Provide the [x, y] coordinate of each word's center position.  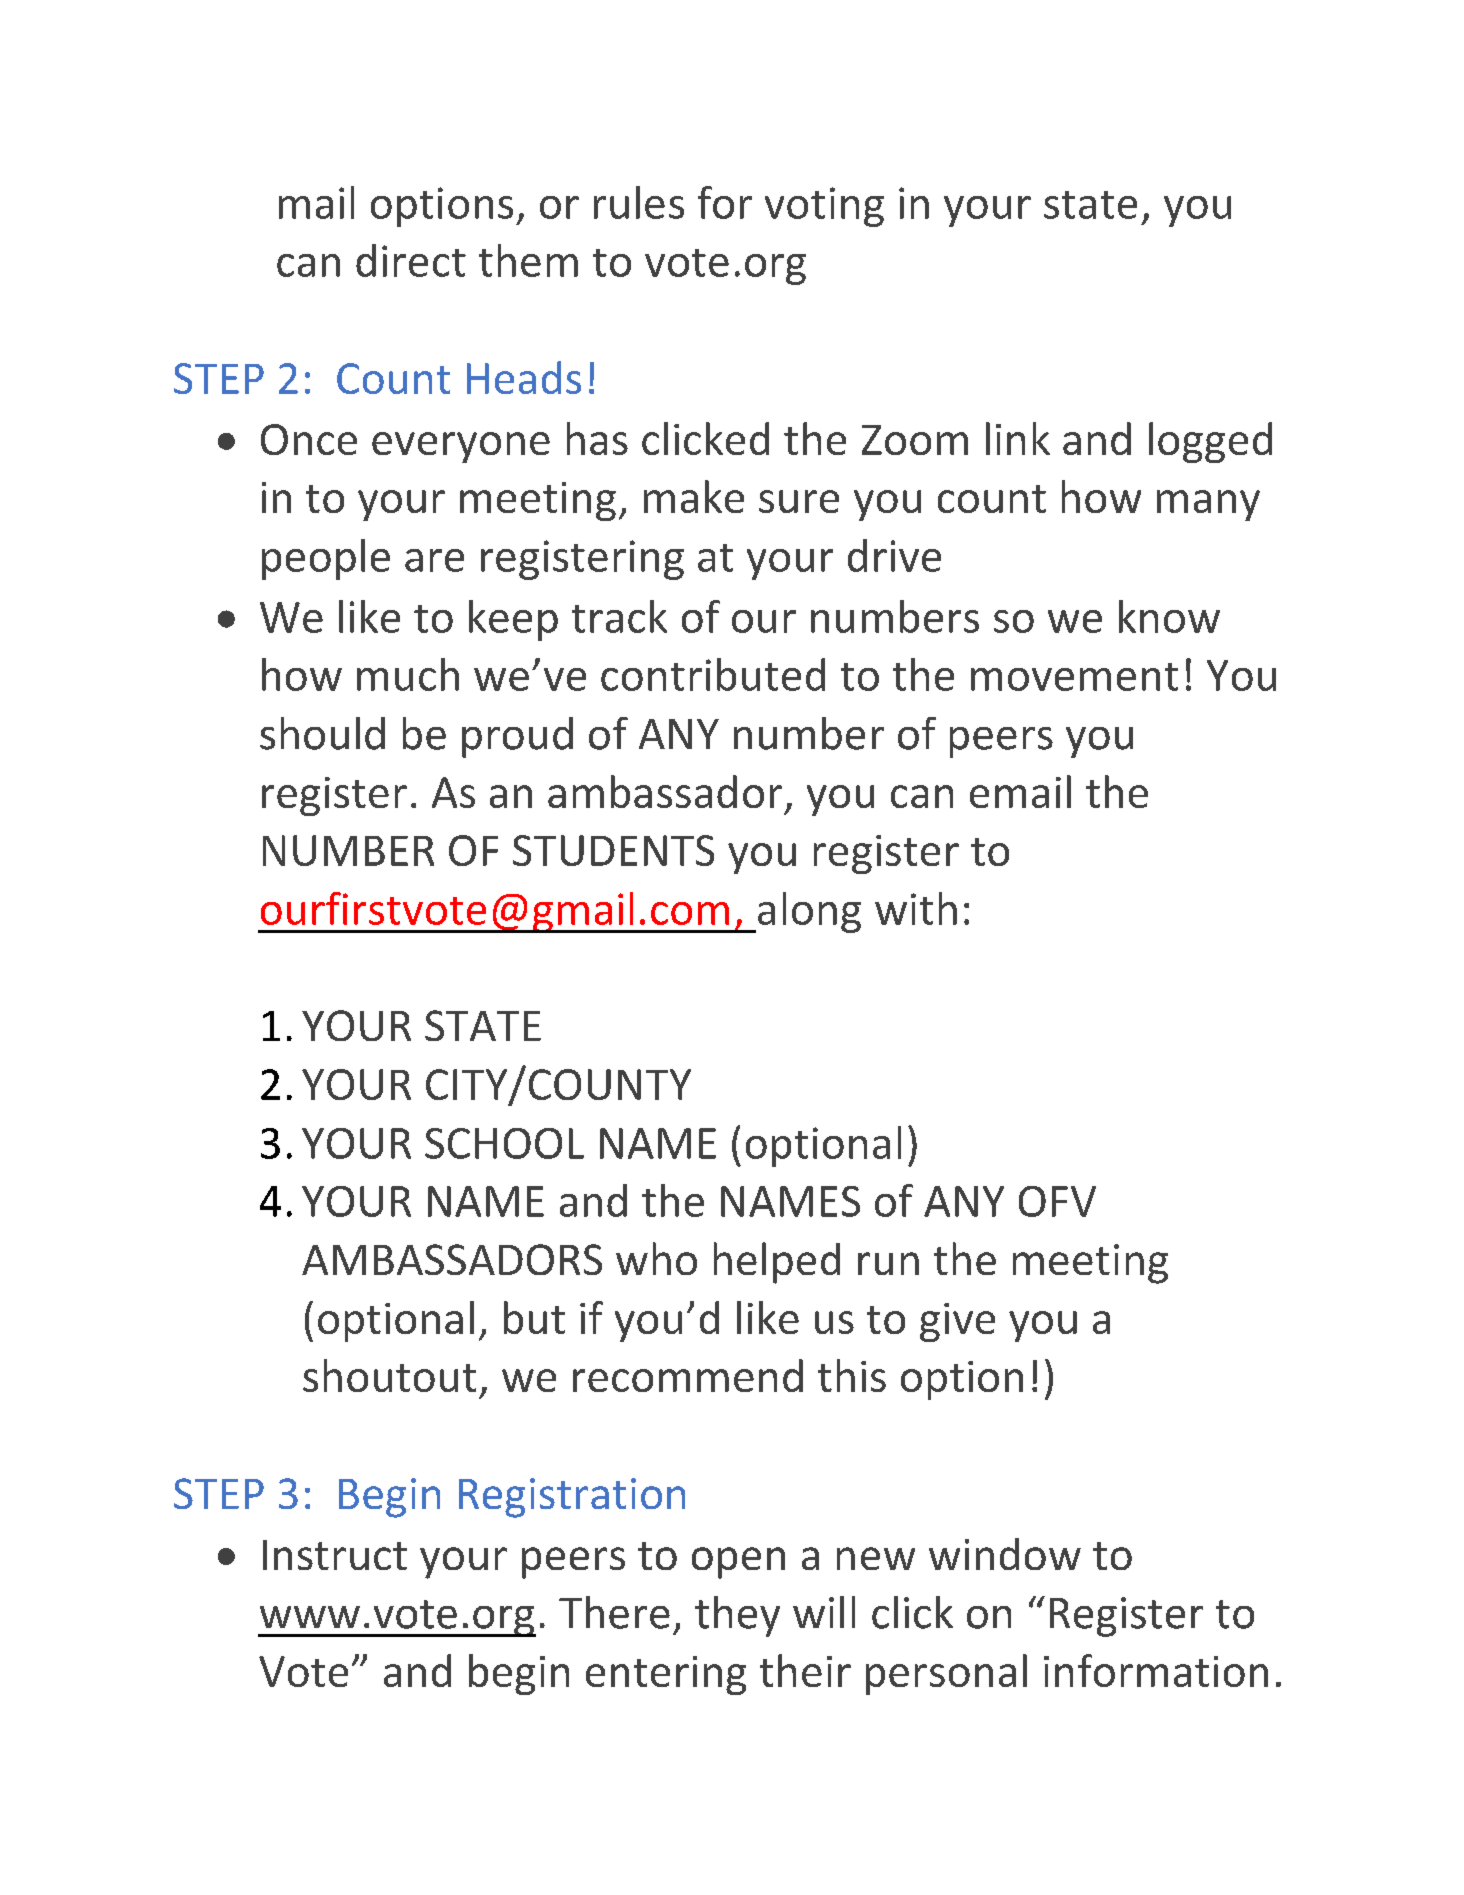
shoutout [389, 1375]
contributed [713, 674]
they [737, 1616]
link [1018, 438]
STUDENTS [613, 850]
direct [411, 260]
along [808, 912]
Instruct [335, 1555]
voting [824, 207]
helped [777, 1263]
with [916, 908]
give [957, 1322]
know [1169, 616]
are [434, 560]
